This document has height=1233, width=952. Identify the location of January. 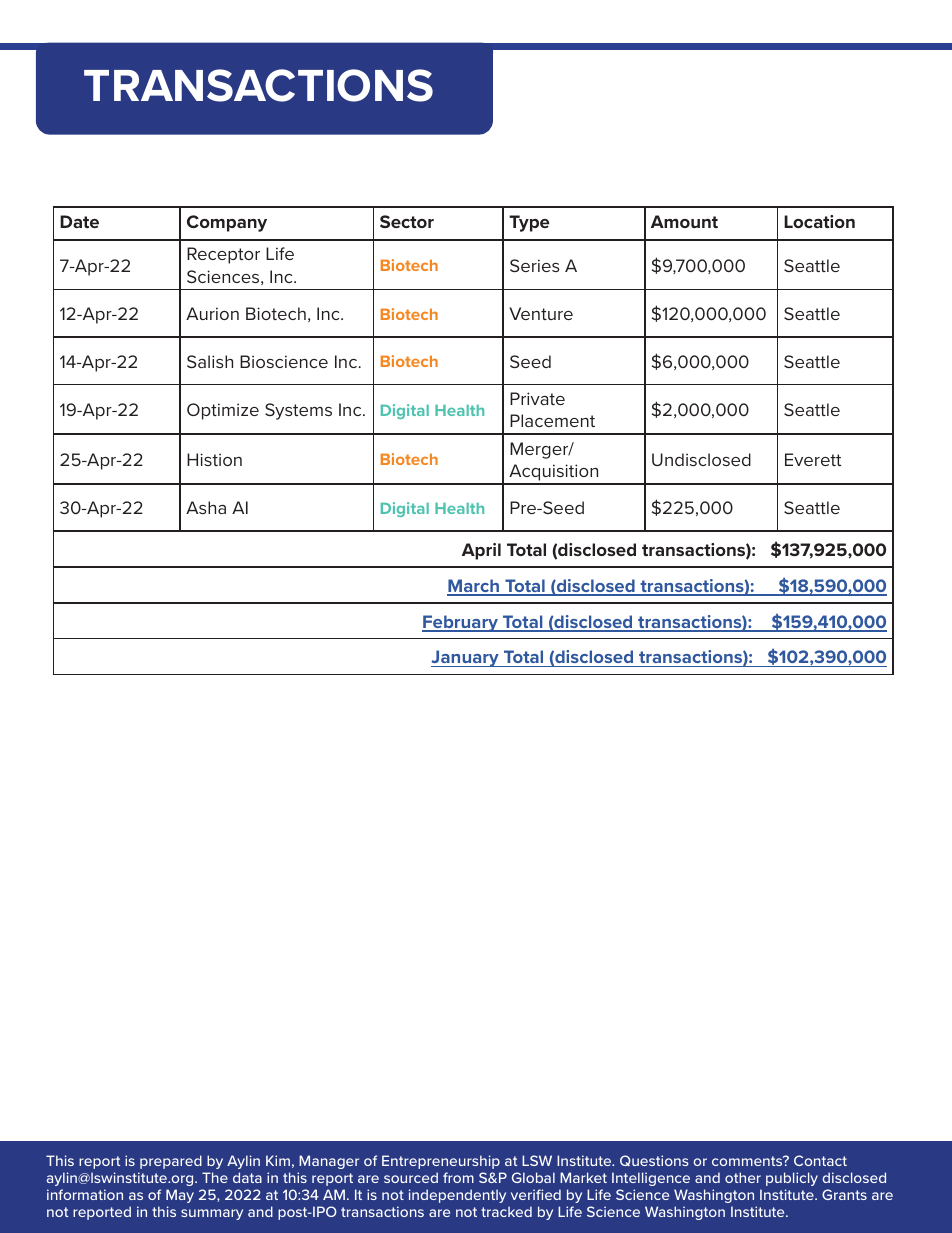
(466, 658).
